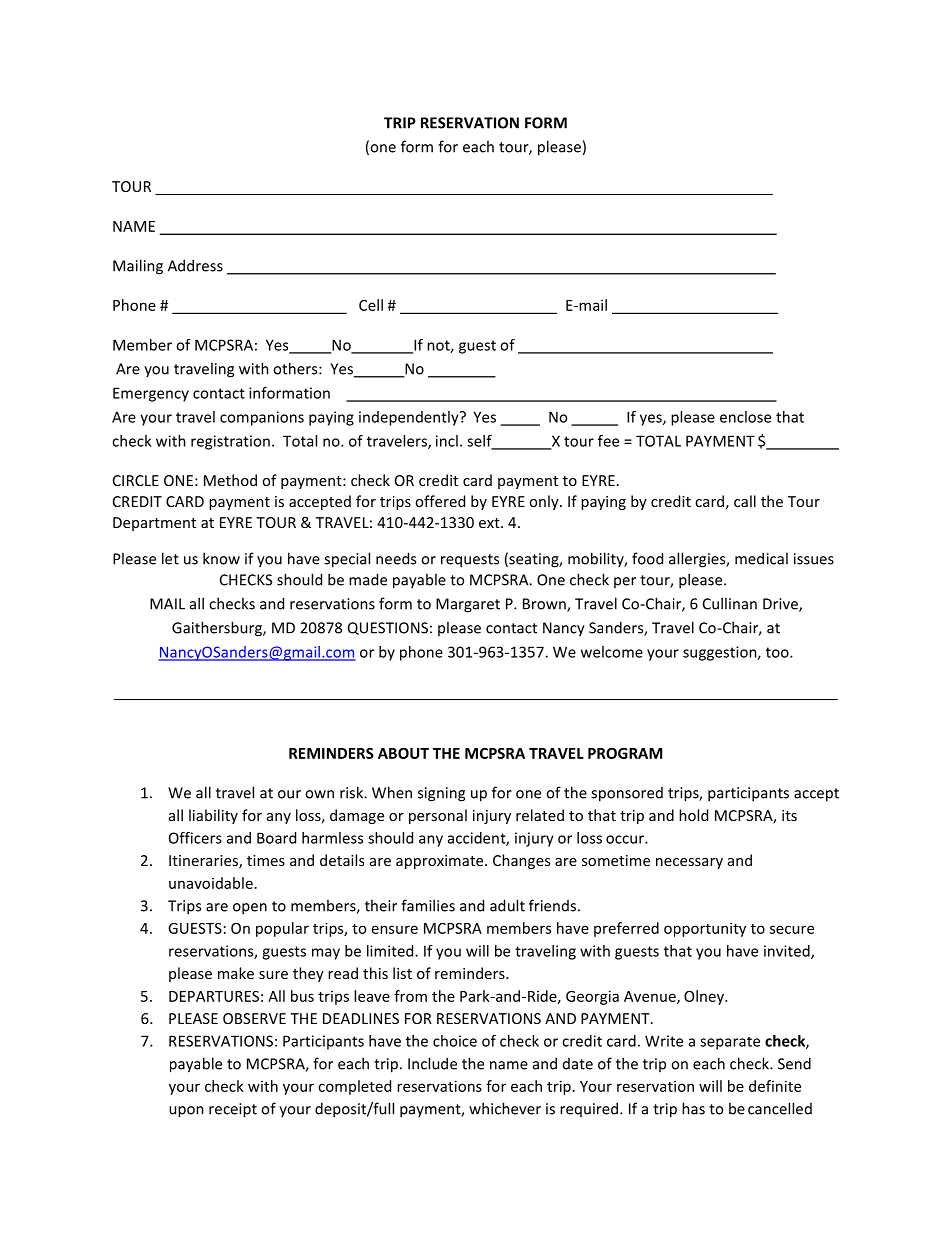 This screenshot has height=1233, width=952. I want to click on enclose, so click(745, 417).
